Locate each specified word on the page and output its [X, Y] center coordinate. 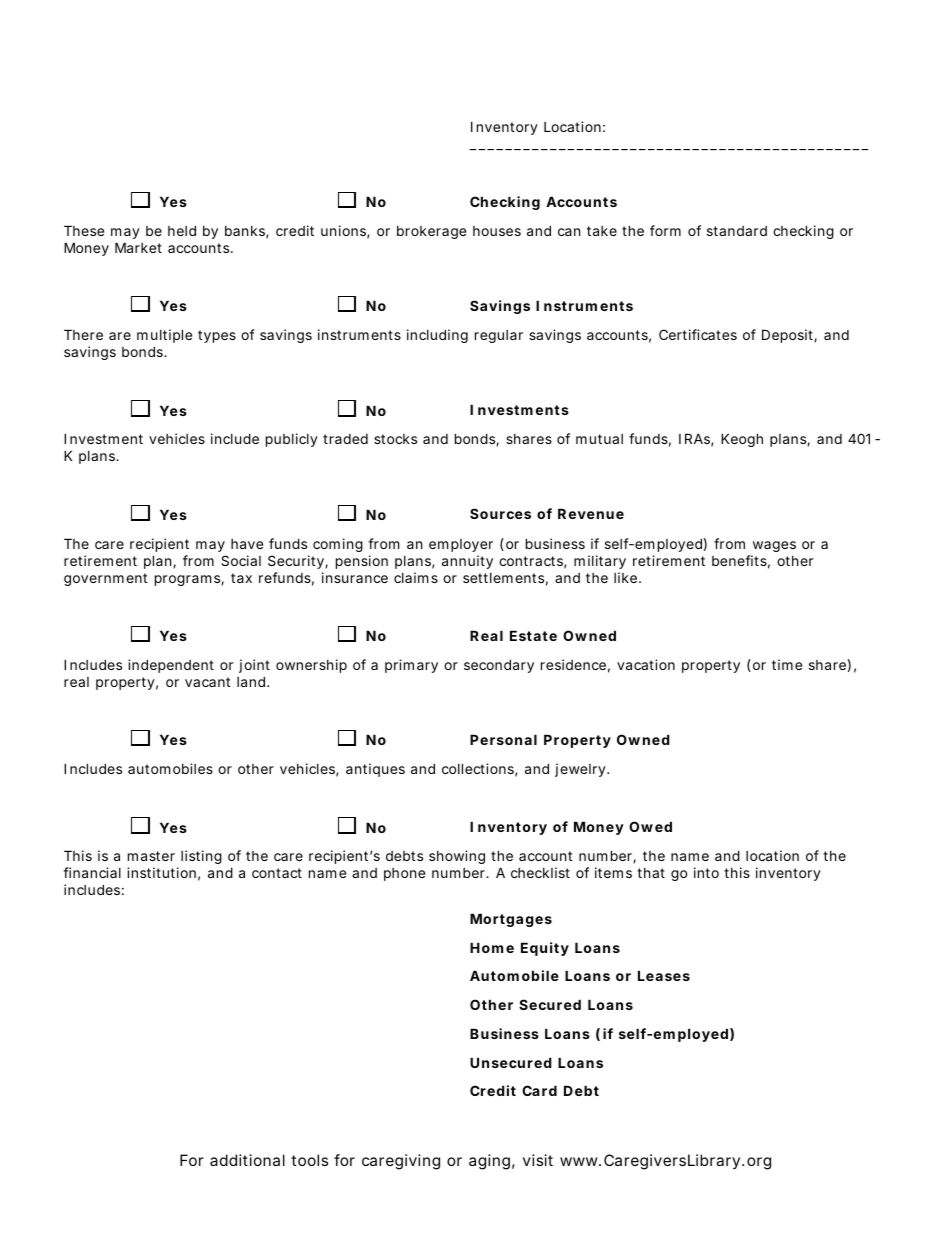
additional [247, 1160]
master [151, 856]
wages [774, 546]
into [706, 872]
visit [538, 1160]
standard [737, 231]
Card [539, 1090]
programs [189, 580]
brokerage [431, 232]
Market [138, 247]
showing [457, 857]
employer [461, 545]
